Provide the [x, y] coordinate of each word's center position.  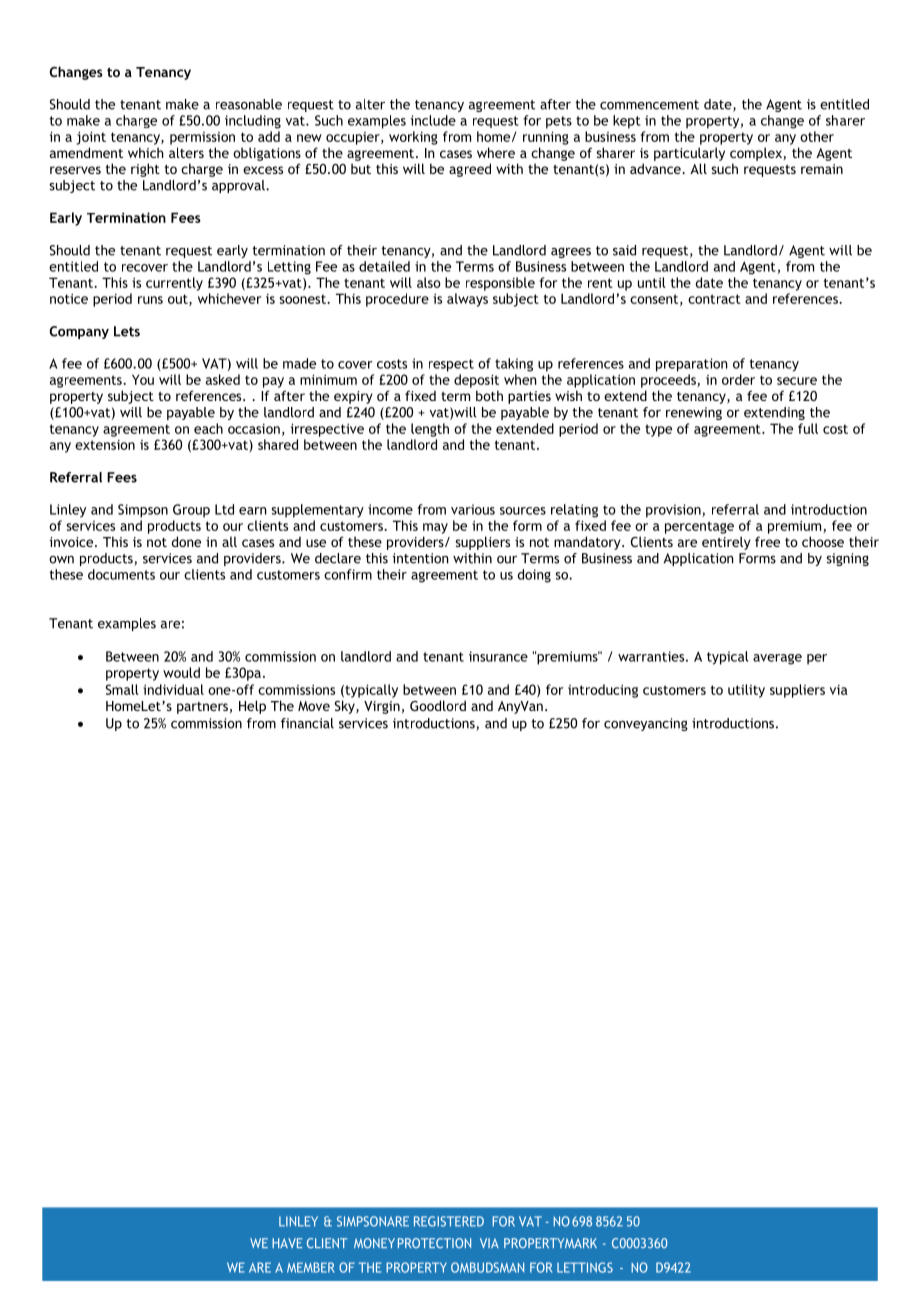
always [467, 300]
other [817, 136]
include [433, 120]
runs [150, 300]
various [473, 509]
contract [714, 299]
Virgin [382, 707]
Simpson [143, 511]
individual [173, 689]
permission [202, 138]
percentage [699, 527]
